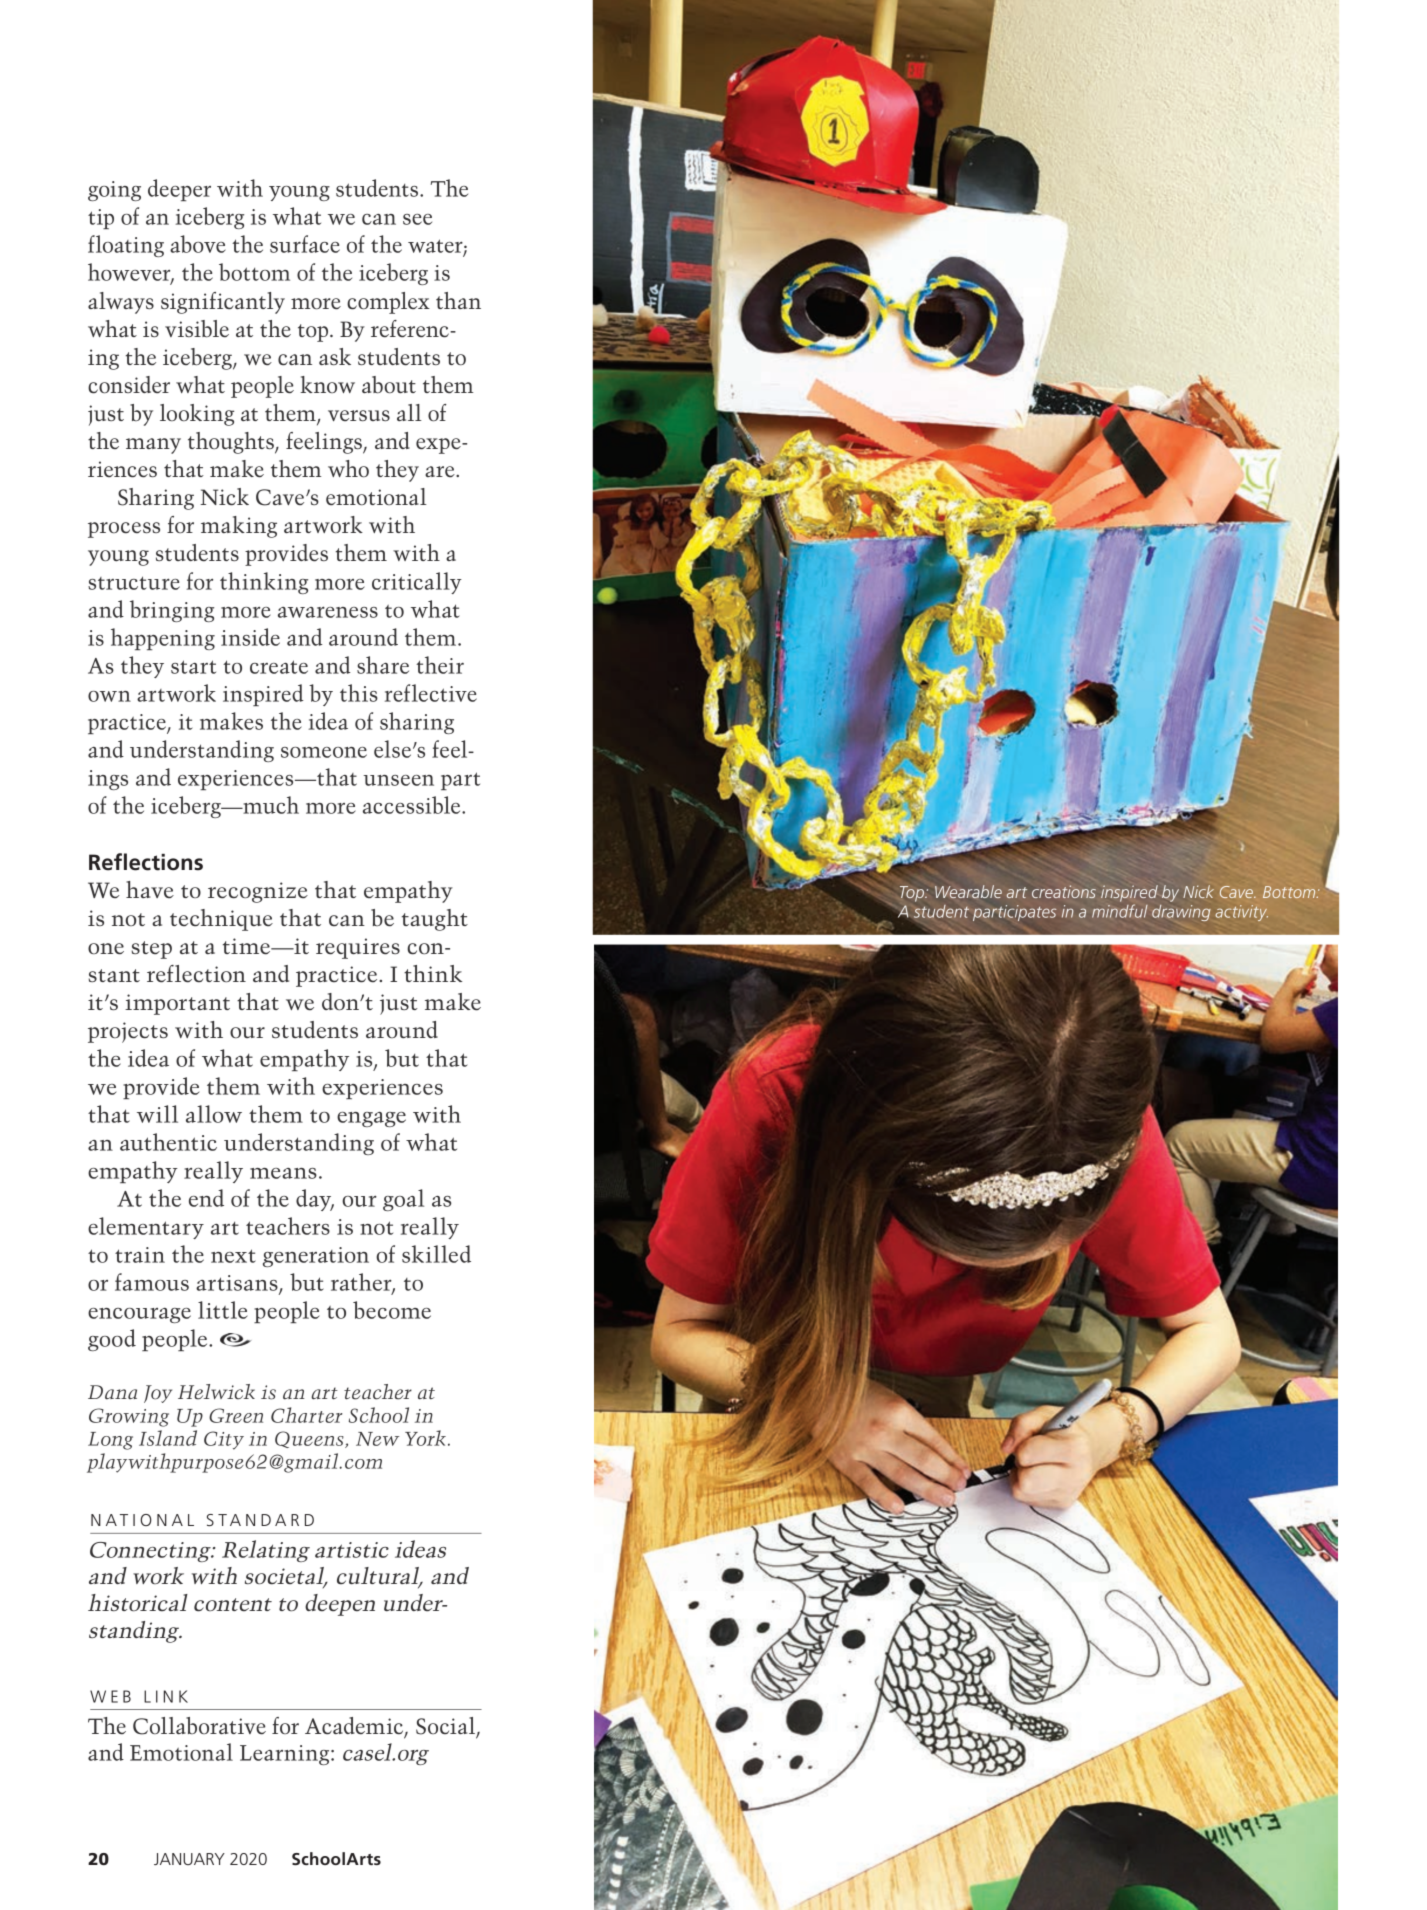  What do you see at coordinates (189, 1859) in the page?
I see `JANUARY` at bounding box center [189, 1859].
